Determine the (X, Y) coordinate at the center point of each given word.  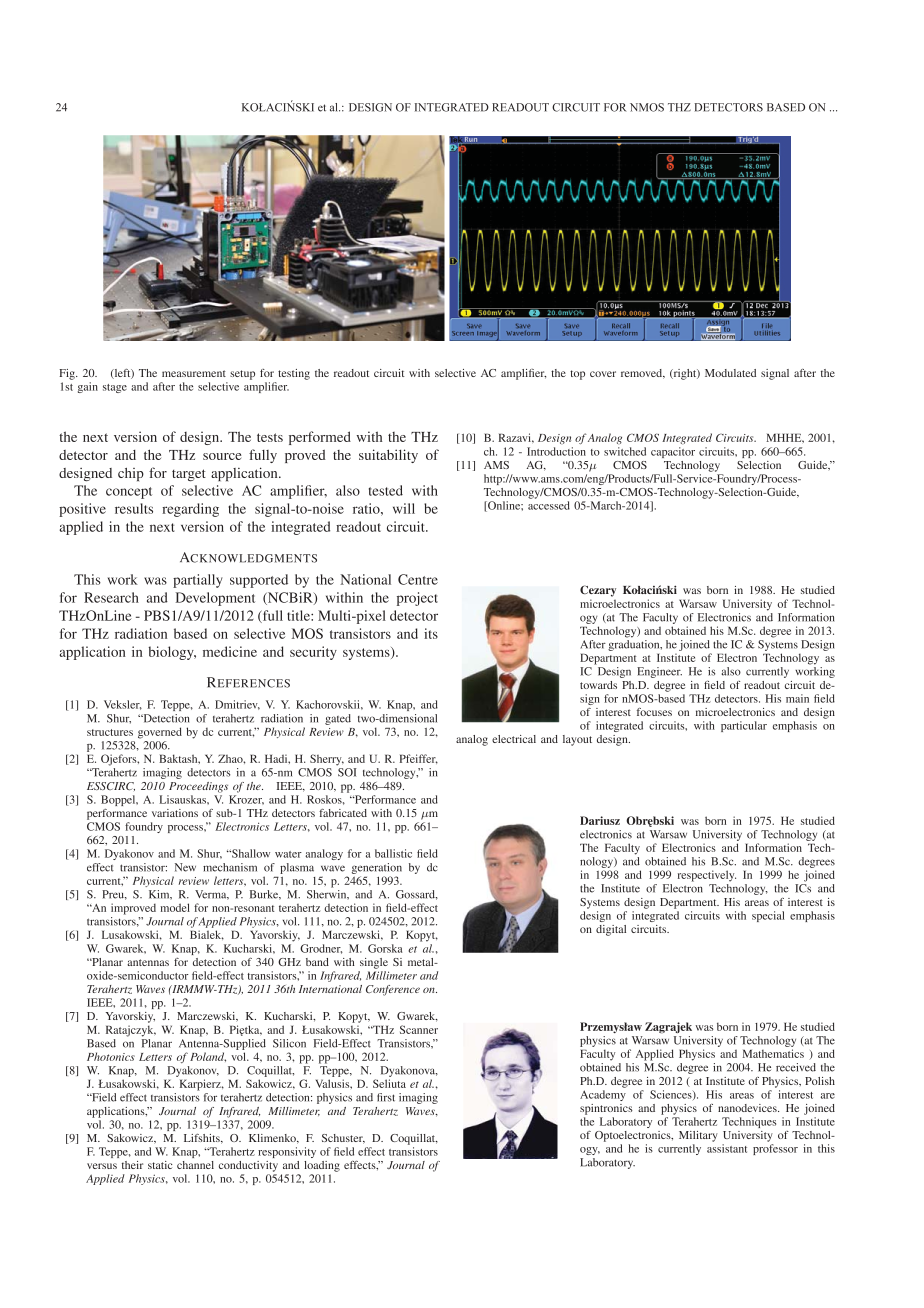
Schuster (343, 1139)
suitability (388, 456)
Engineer (659, 672)
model (175, 907)
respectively (707, 876)
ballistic (393, 853)
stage (115, 388)
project (417, 599)
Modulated (730, 373)
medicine (230, 651)
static (160, 1165)
